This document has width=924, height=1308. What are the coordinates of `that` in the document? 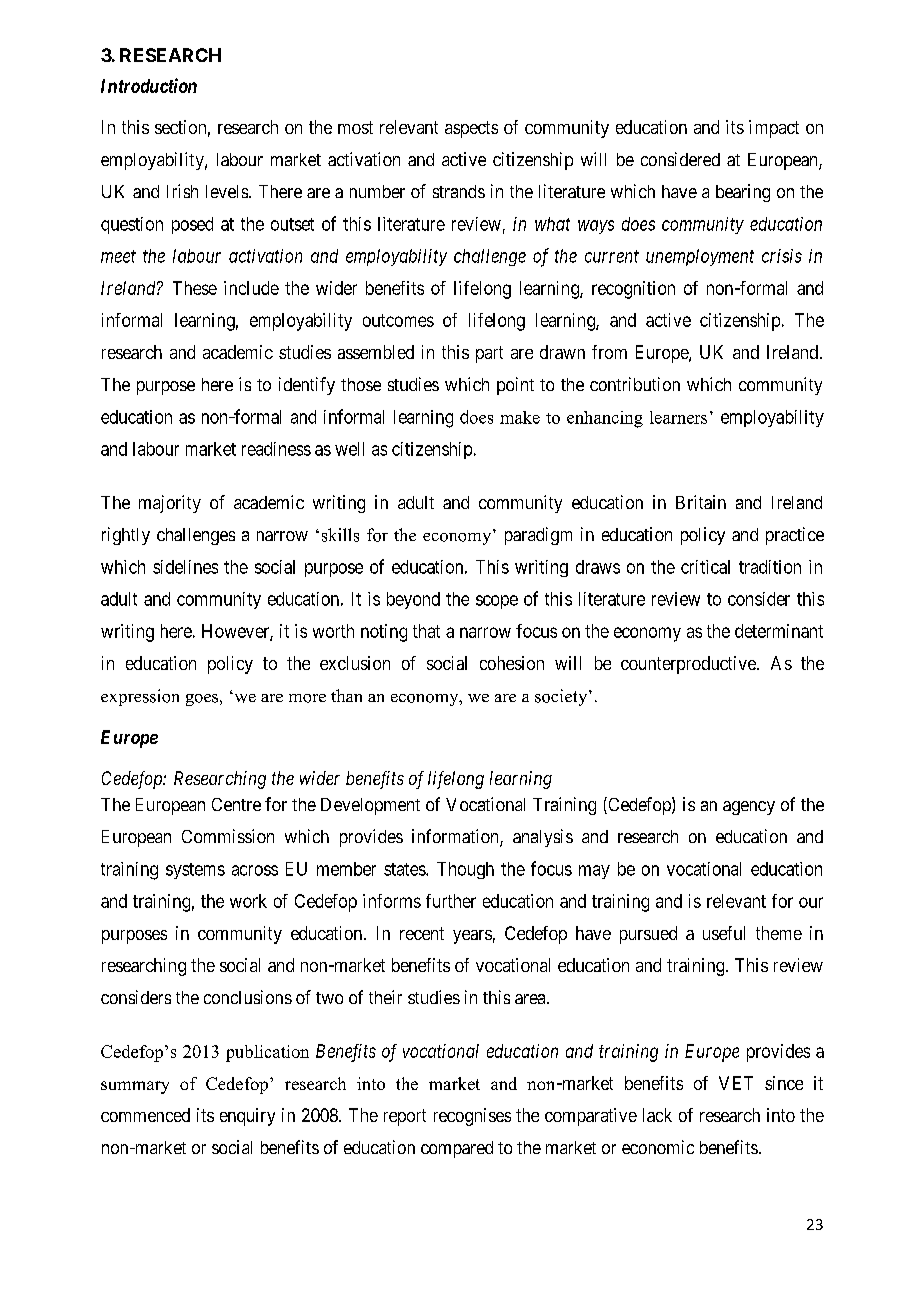 It's located at (426, 631).
